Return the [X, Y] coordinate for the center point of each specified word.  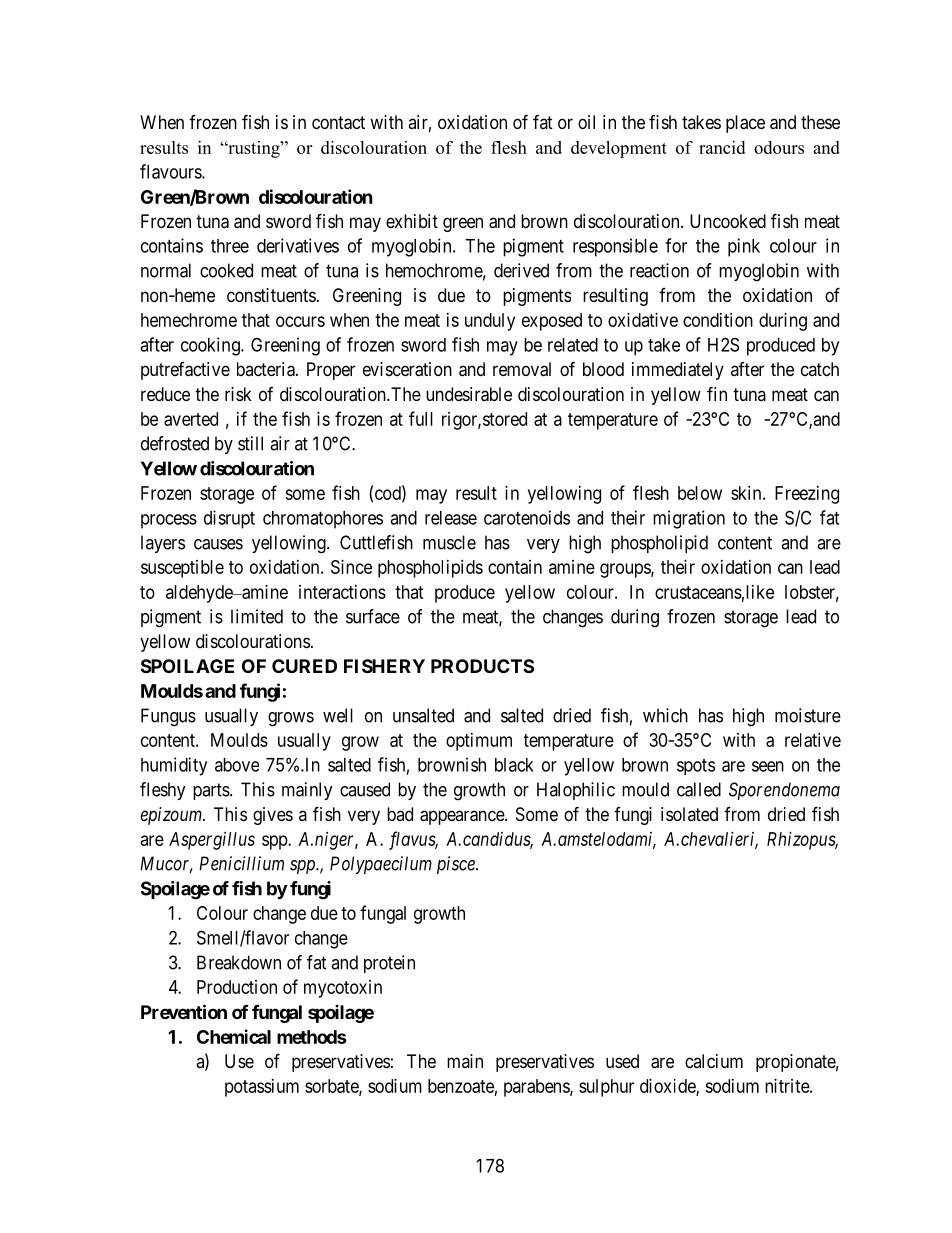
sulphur [606, 1088]
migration [689, 519]
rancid [722, 147]
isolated [689, 814]
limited [257, 616]
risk [238, 394]
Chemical [234, 1036]
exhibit [412, 221]
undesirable [469, 394]
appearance [463, 817]
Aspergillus [212, 841]
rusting [254, 149]
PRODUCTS [482, 666]
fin [717, 393]
